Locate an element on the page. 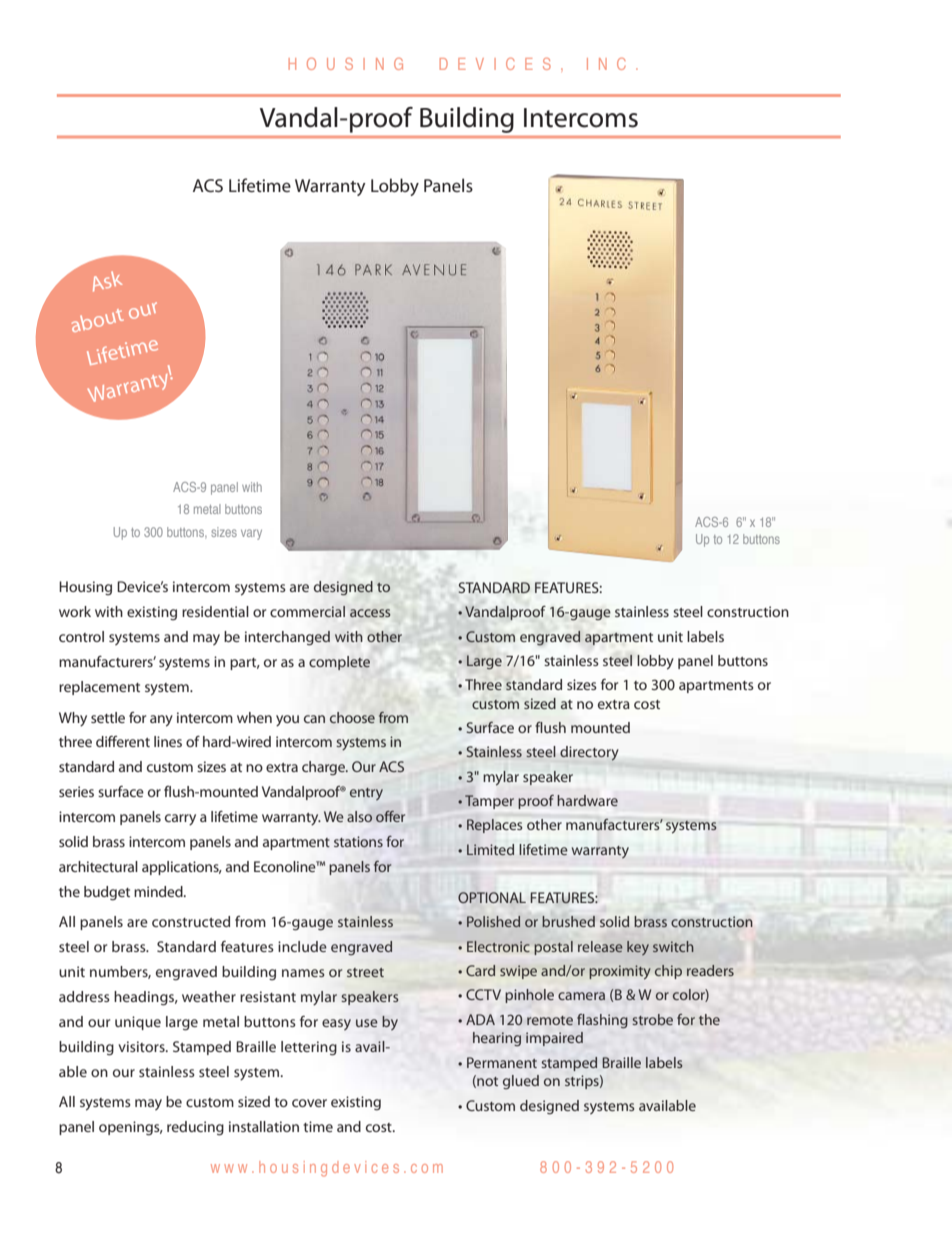 This image has height=1233, width=952. minded is located at coordinates (159, 891).
